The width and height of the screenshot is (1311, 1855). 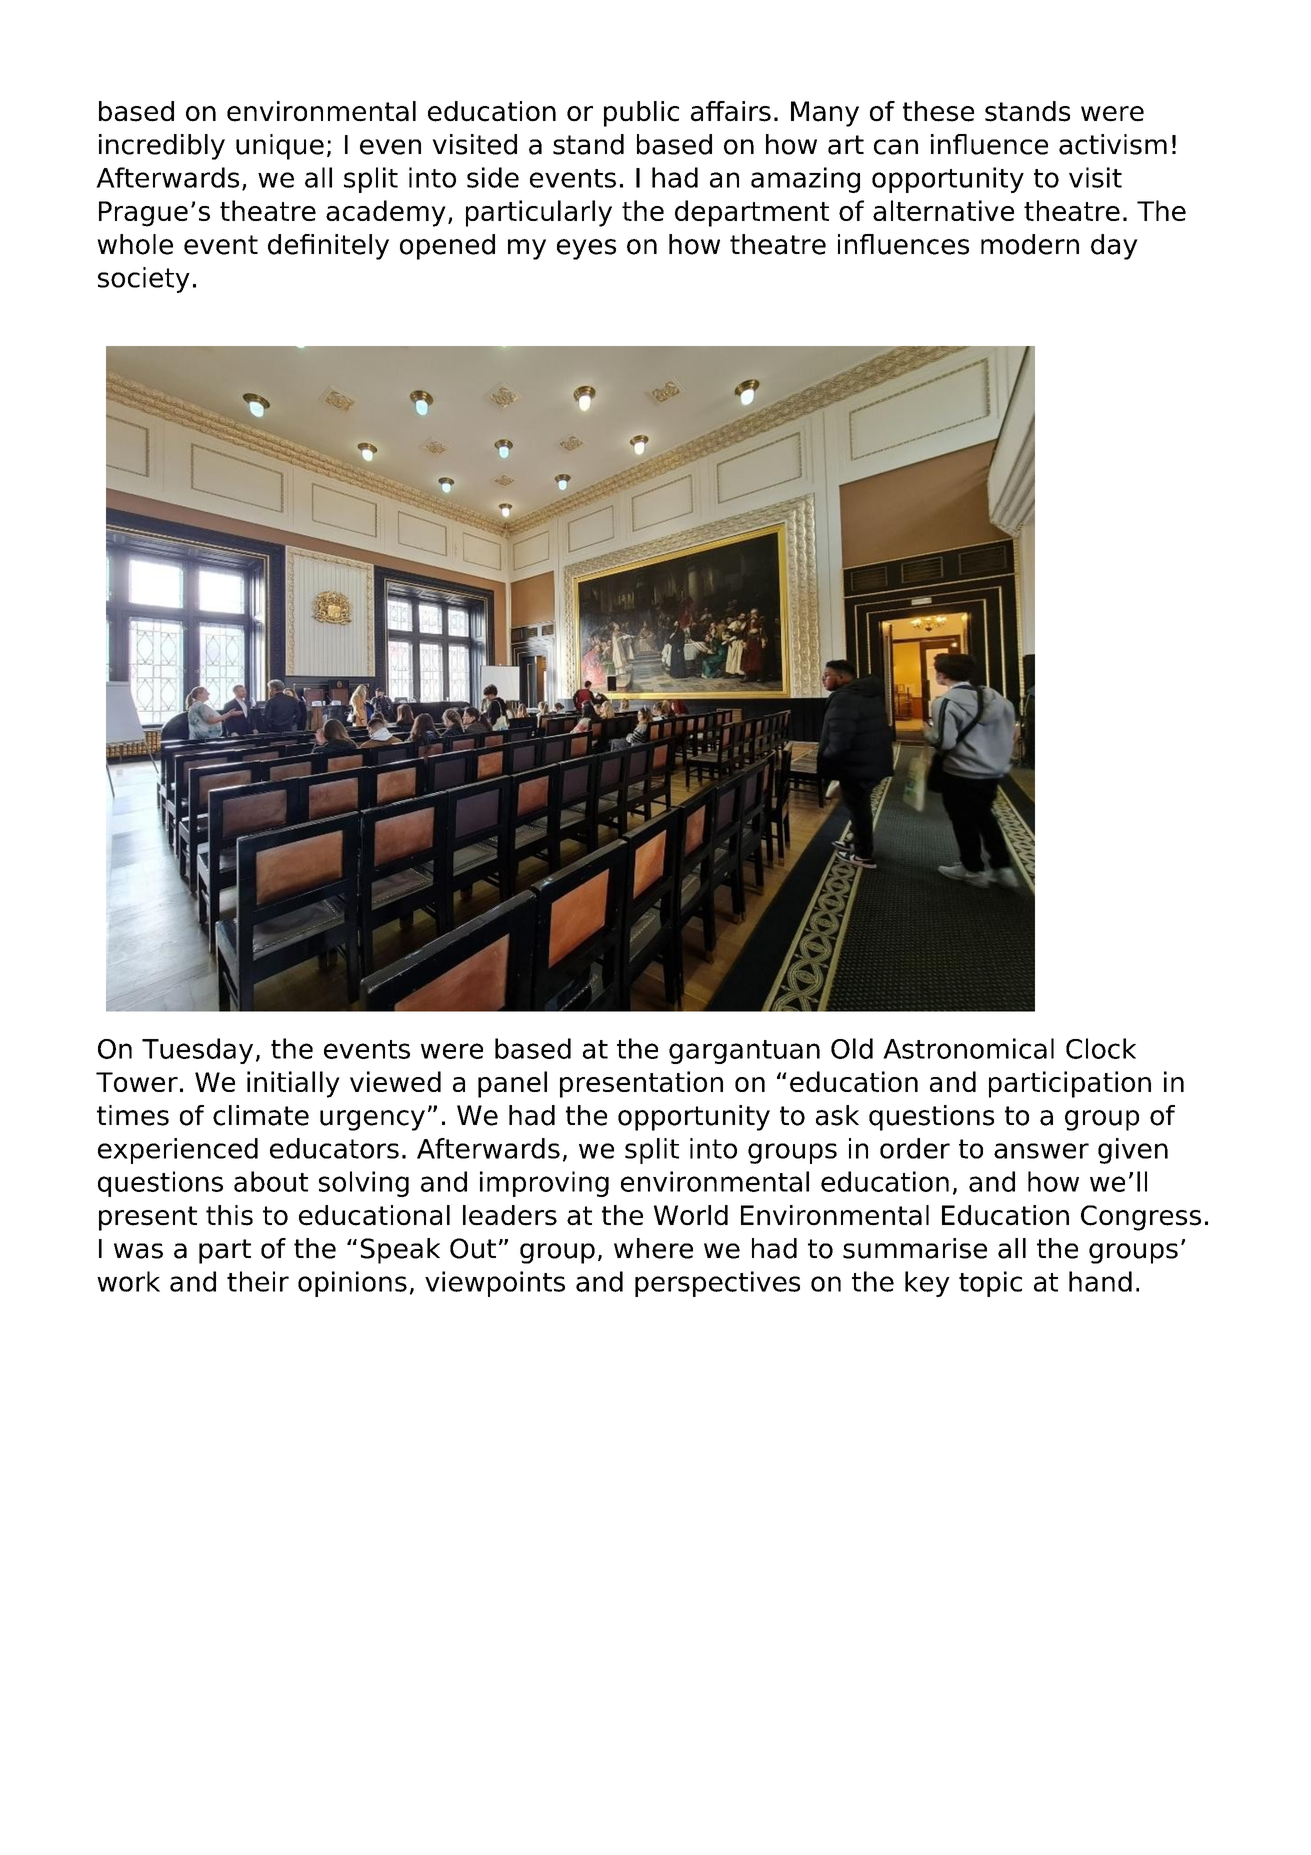 What do you see at coordinates (968, 1048) in the screenshot?
I see `Astronomical` at bounding box center [968, 1048].
